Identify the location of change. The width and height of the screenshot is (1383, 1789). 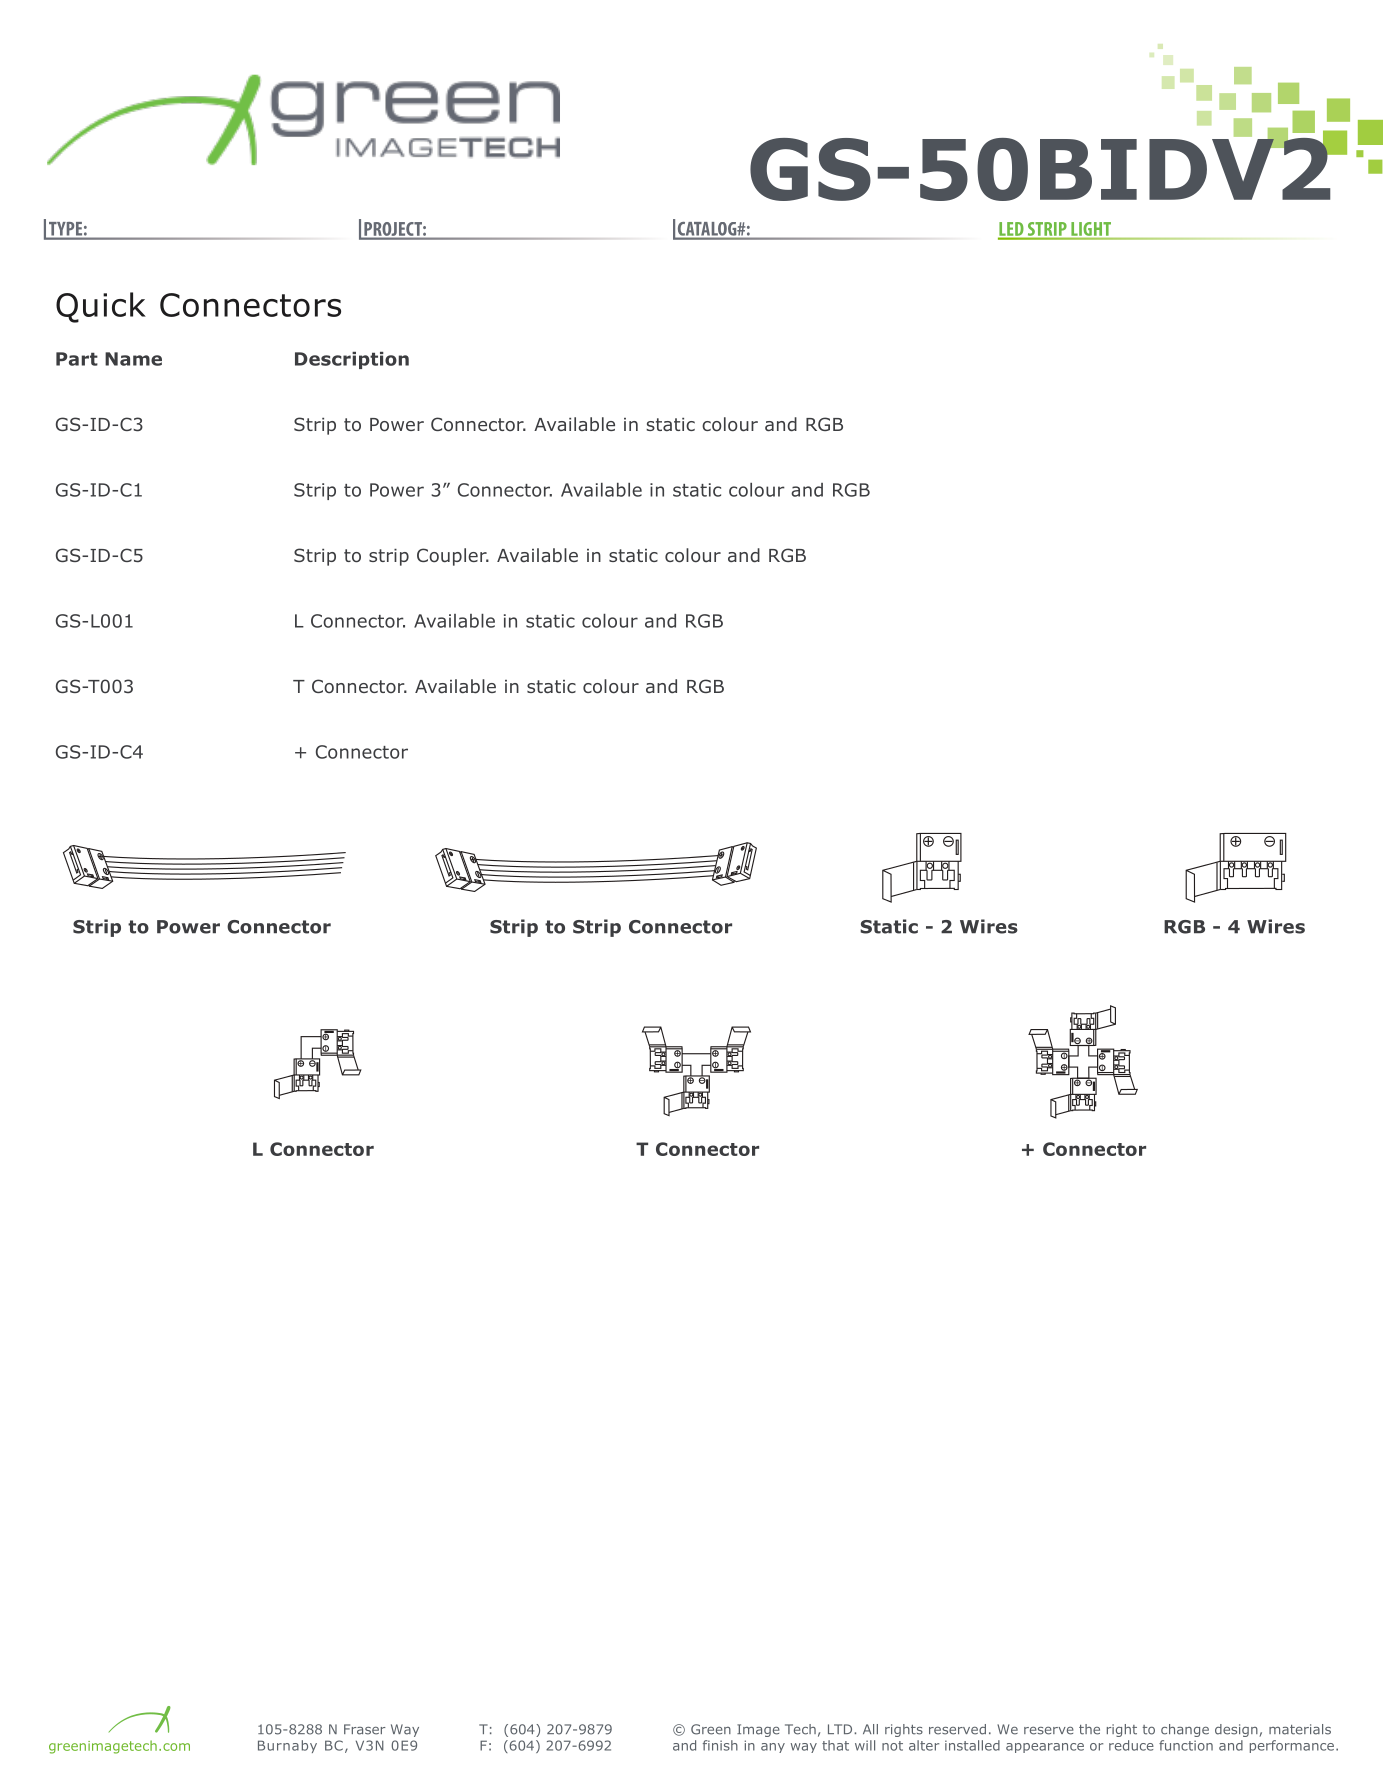
(1185, 1730).
